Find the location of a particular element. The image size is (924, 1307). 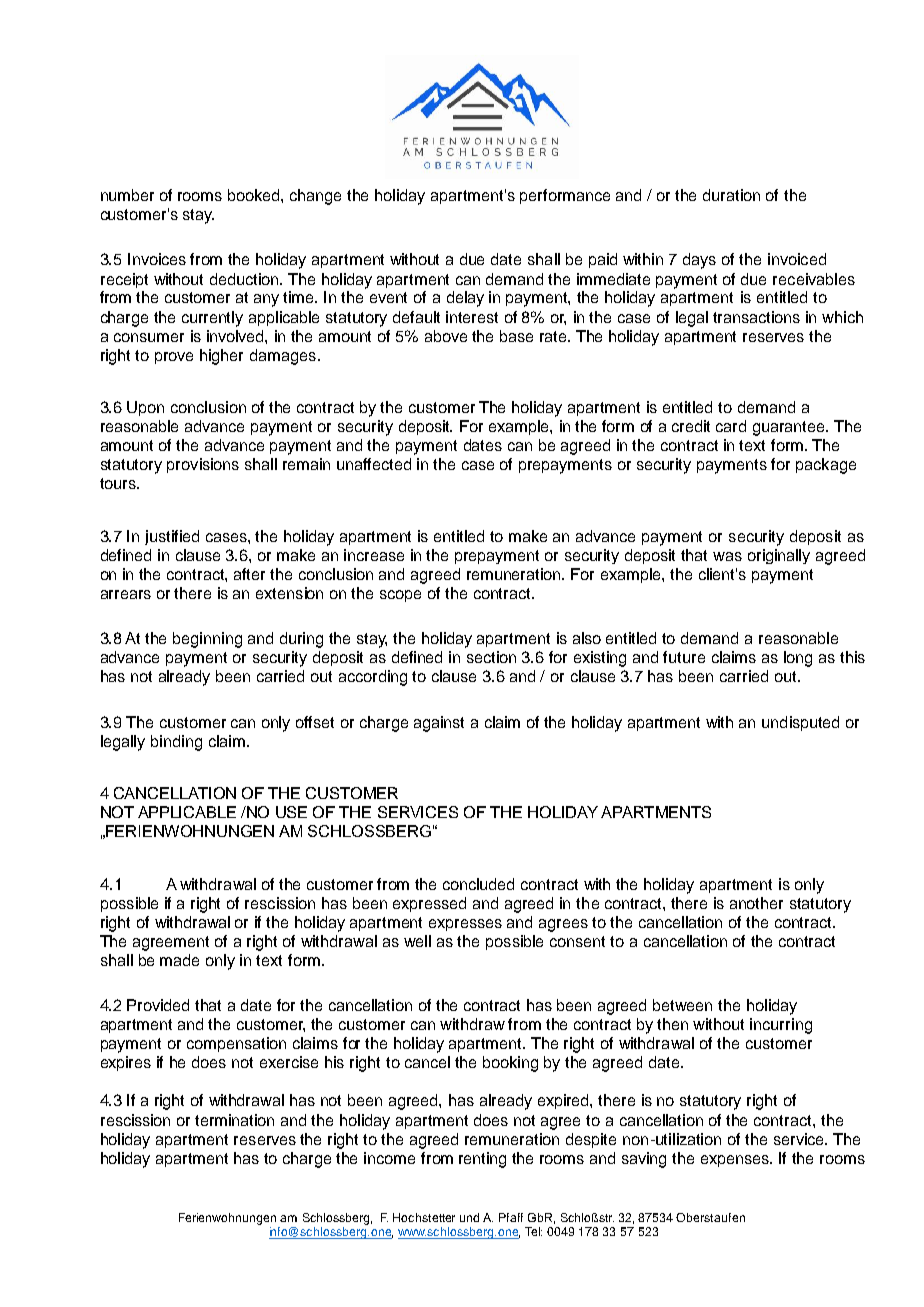

against is located at coordinates (439, 724).
